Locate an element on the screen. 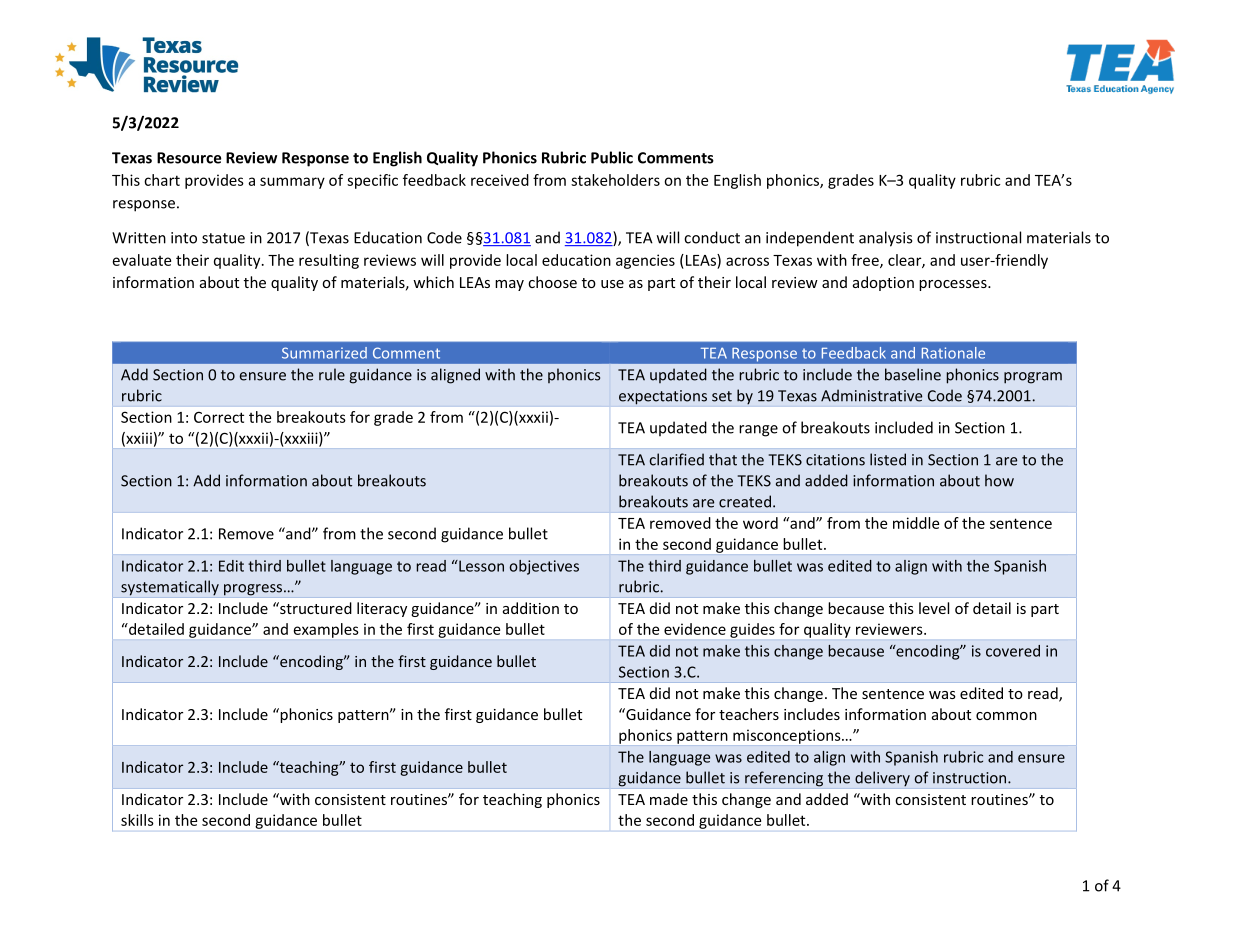 The image size is (1233, 952). stakeholders is located at coordinates (615, 180).
